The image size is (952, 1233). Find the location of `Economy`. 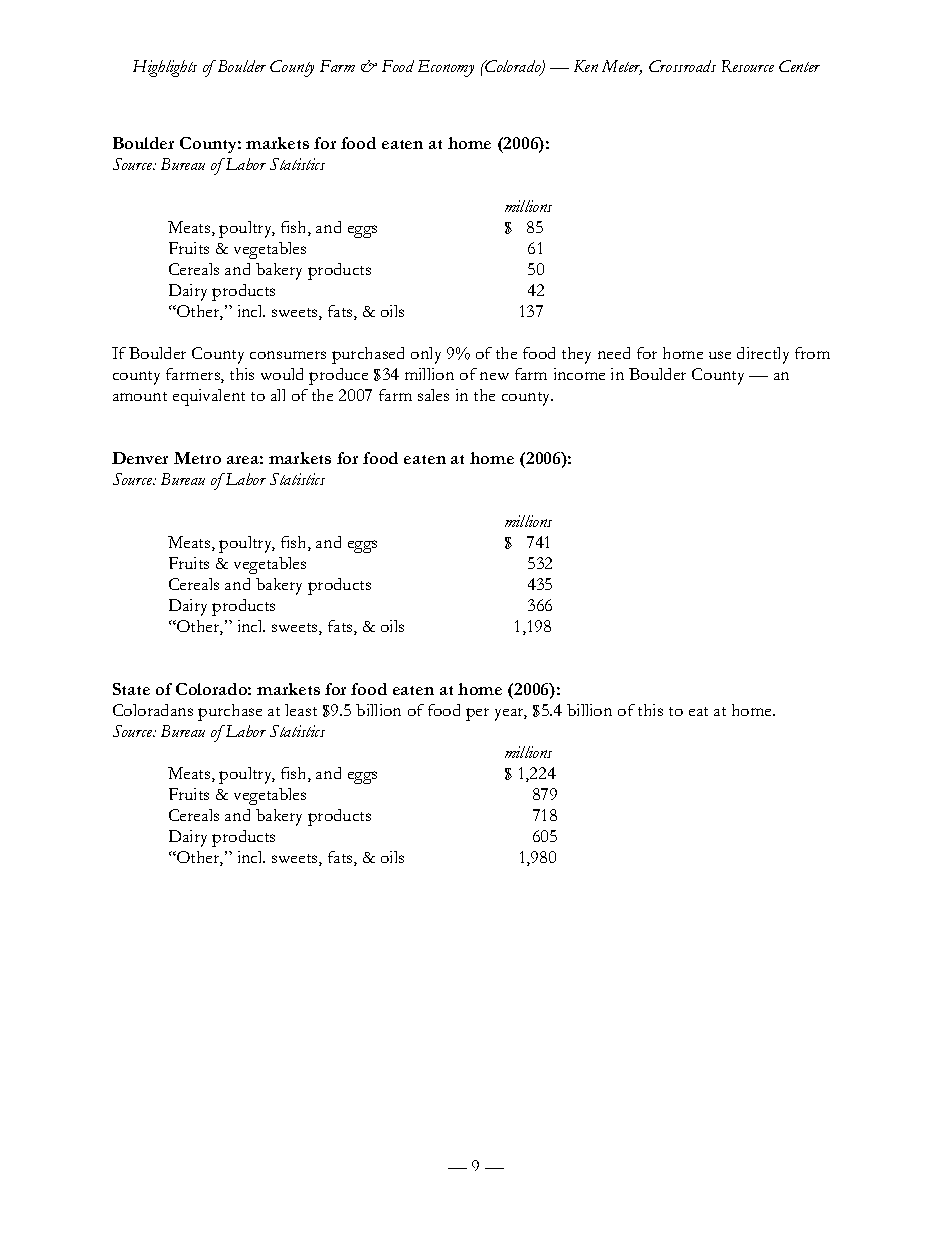

Economy is located at coordinates (446, 68).
